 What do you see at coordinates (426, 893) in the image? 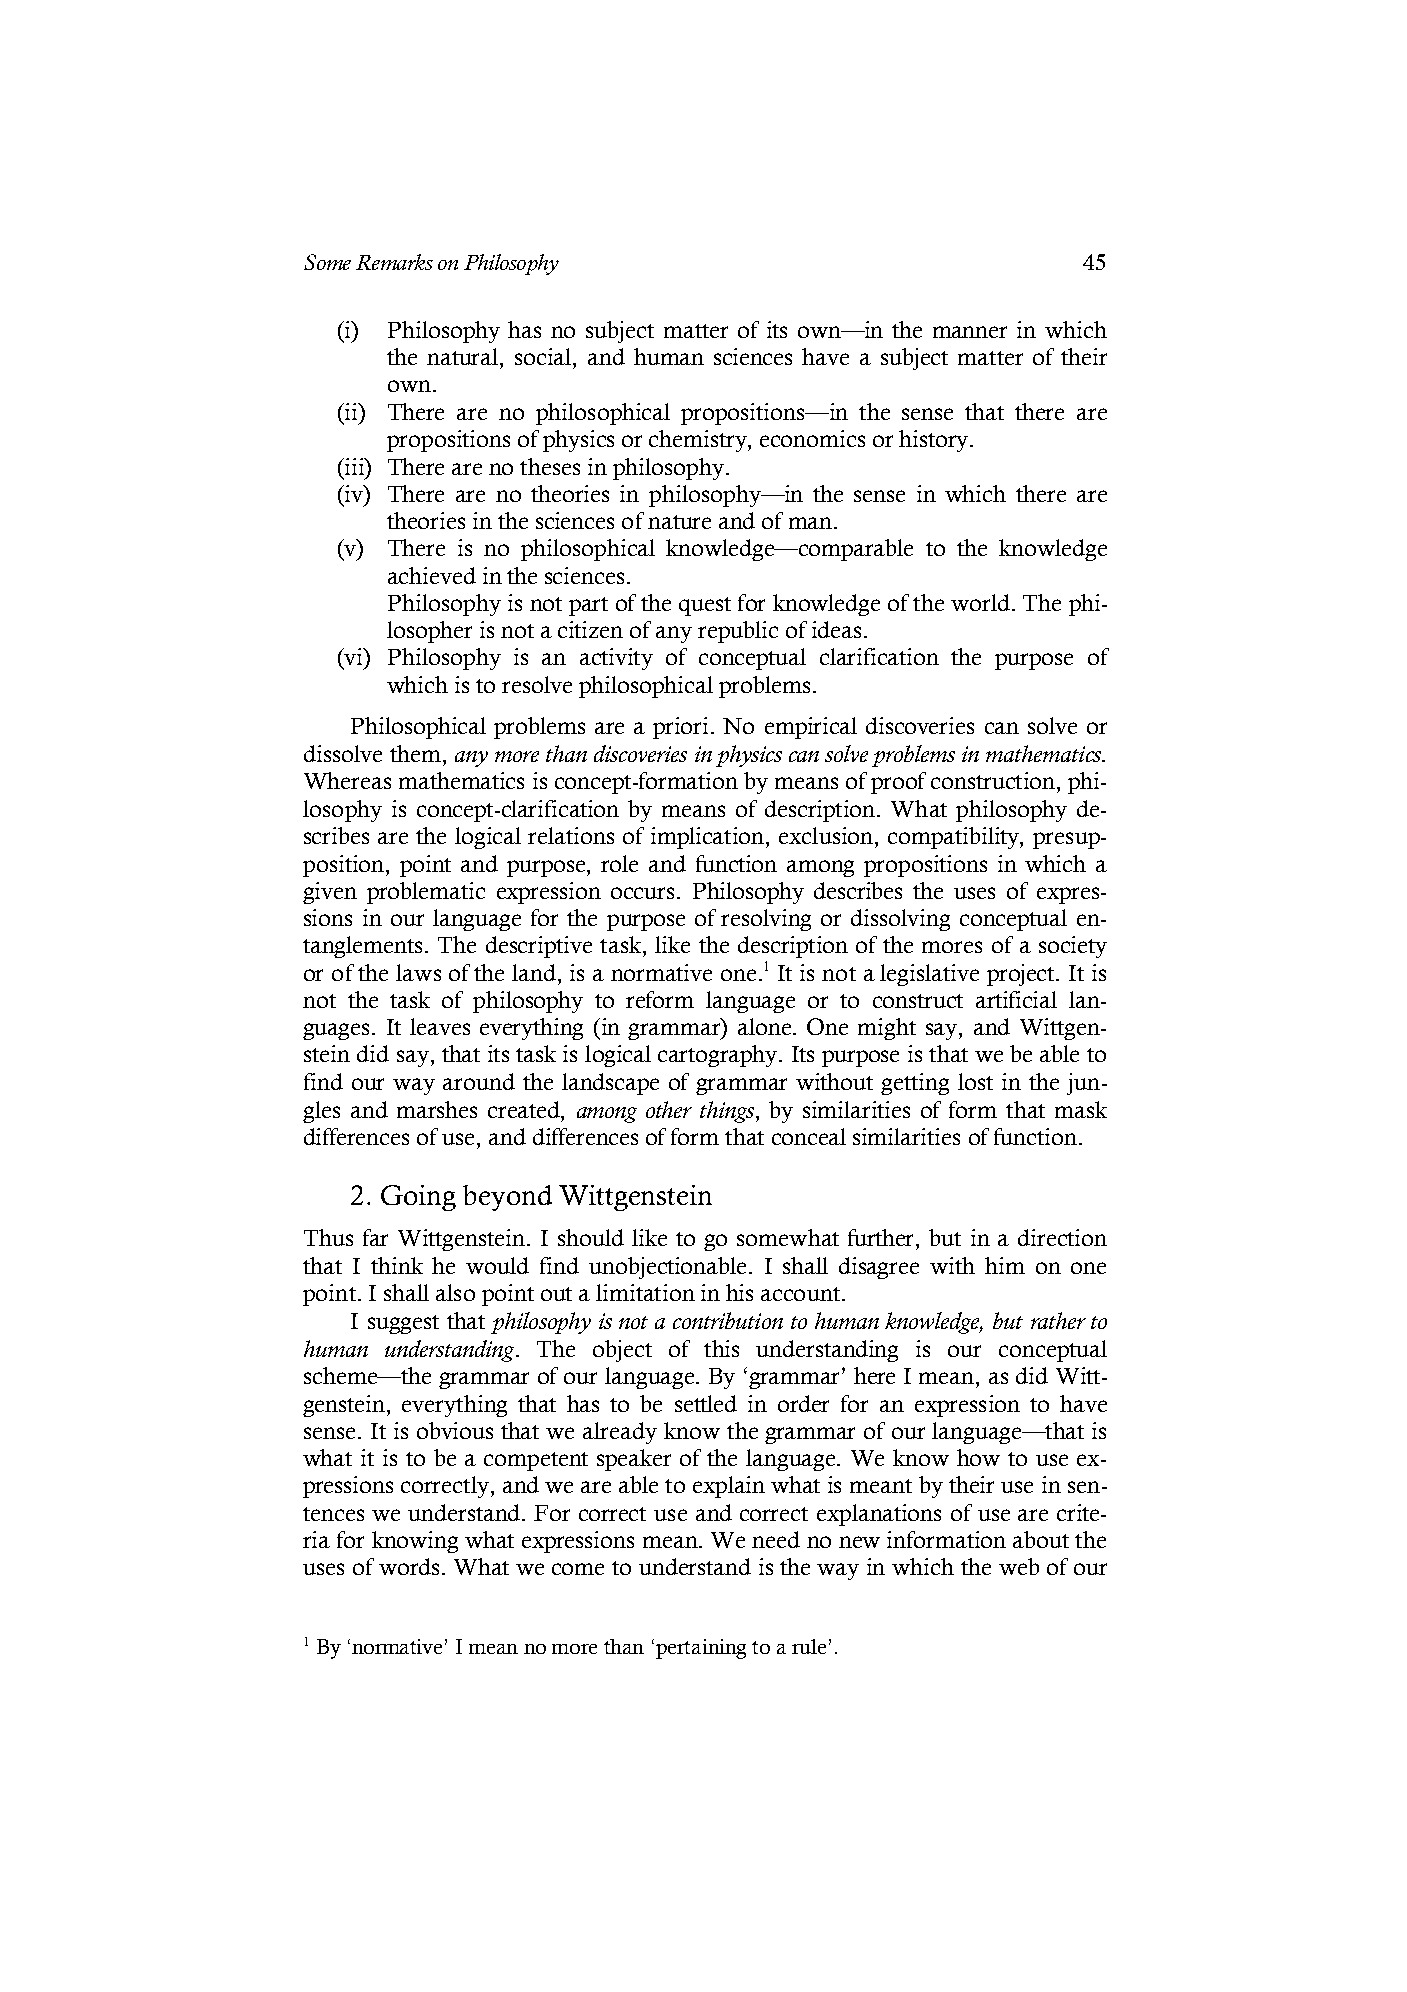
I see `problematic` at bounding box center [426, 893].
